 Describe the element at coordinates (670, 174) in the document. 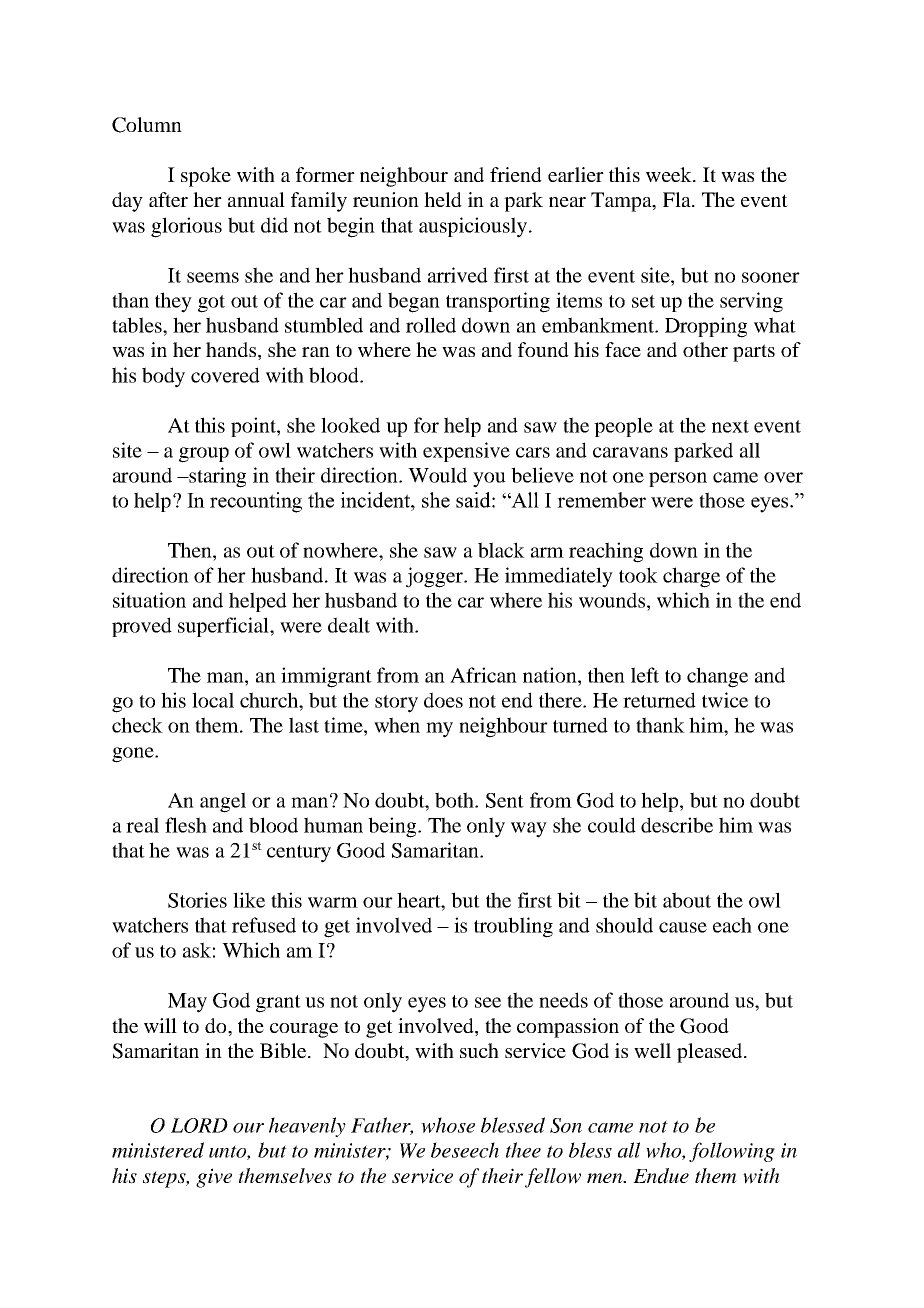

I see `week` at that location.
